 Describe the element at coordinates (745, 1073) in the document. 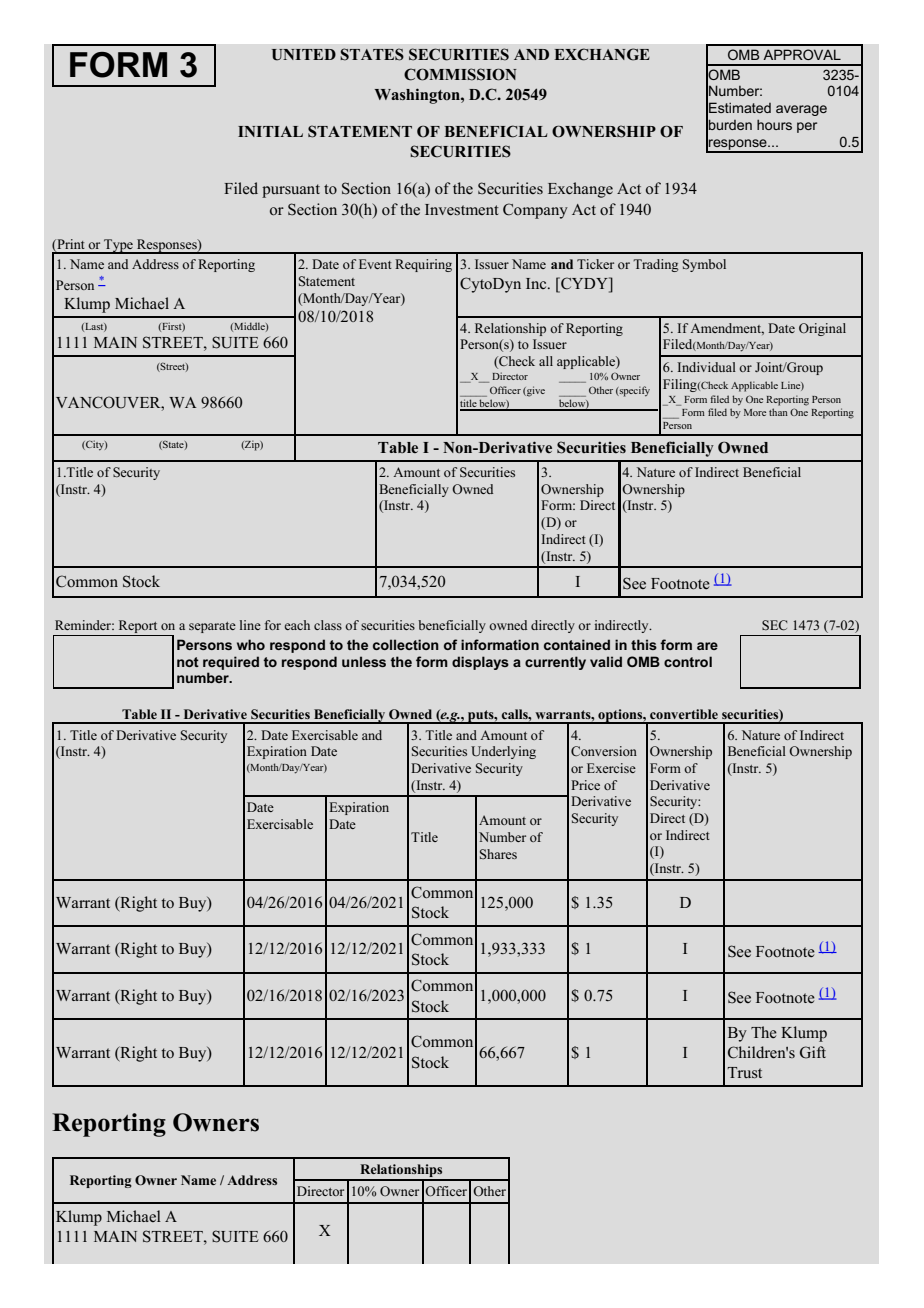

I see `Trust` at that location.
